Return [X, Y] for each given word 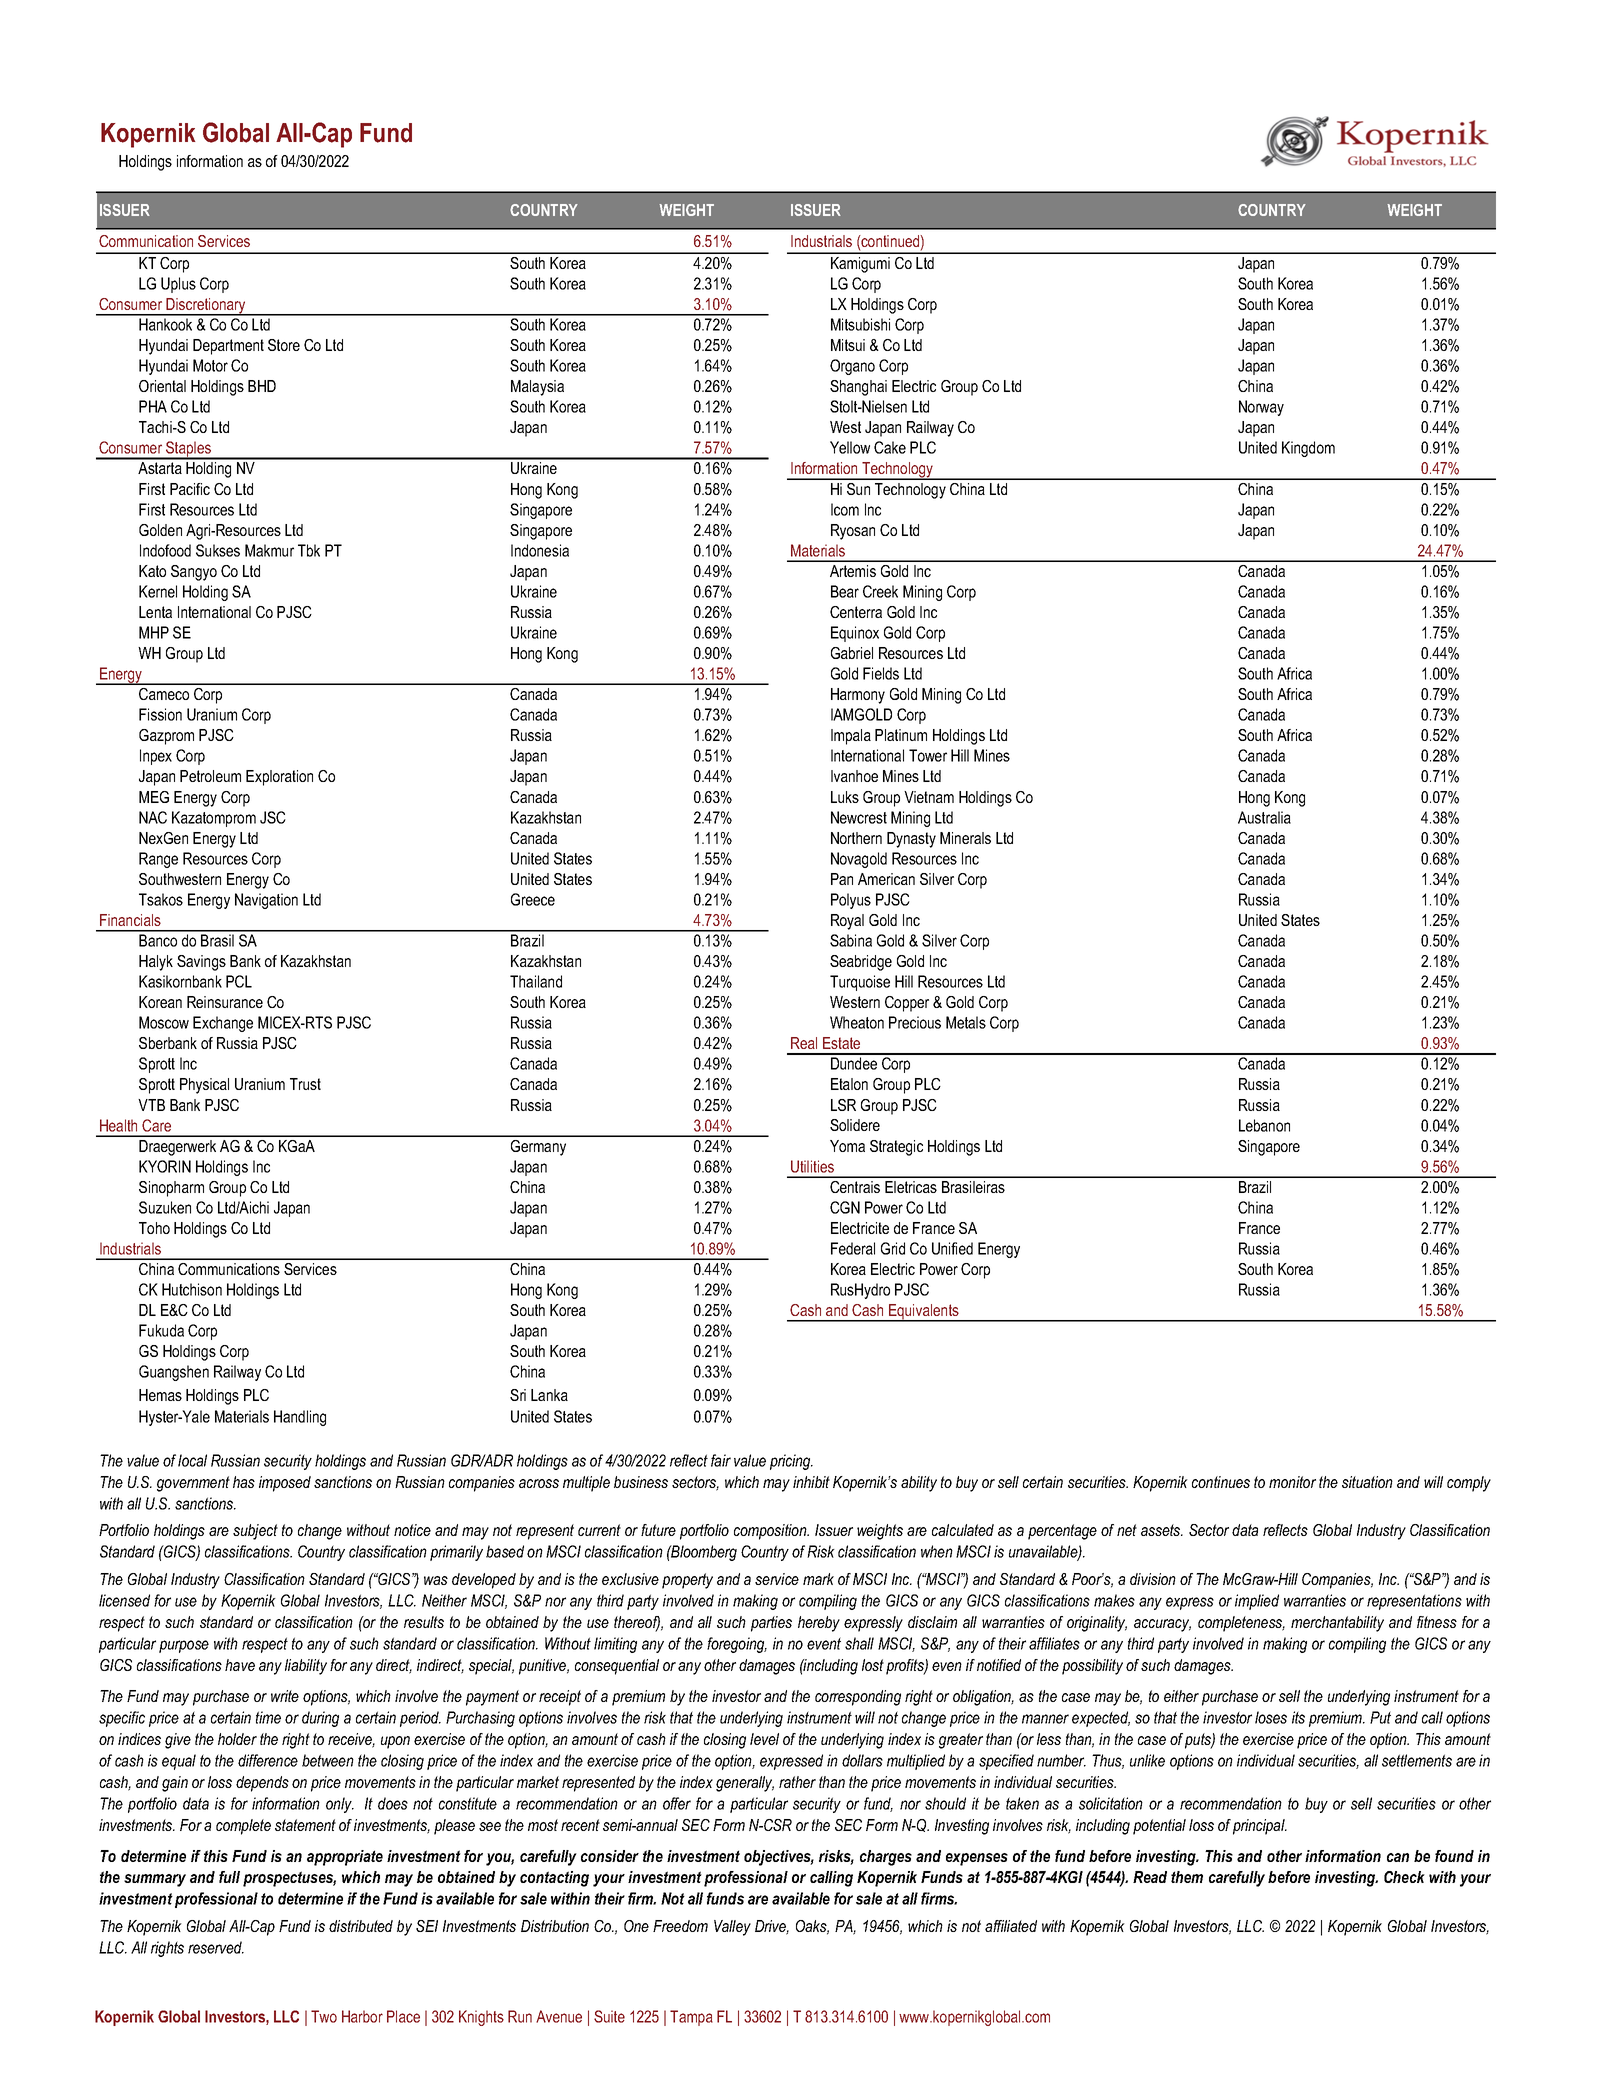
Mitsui [848, 345]
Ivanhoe [854, 776]
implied [1257, 1602]
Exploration [279, 778]
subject [255, 1532]
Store [284, 345]
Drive [772, 1927]
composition [771, 1532]
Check [1404, 1877]
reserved [216, 1947]
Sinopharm [171, 1189]
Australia [1264, 817]
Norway [1261, 408]
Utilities [812, 1166]
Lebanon [1264, 1125]
